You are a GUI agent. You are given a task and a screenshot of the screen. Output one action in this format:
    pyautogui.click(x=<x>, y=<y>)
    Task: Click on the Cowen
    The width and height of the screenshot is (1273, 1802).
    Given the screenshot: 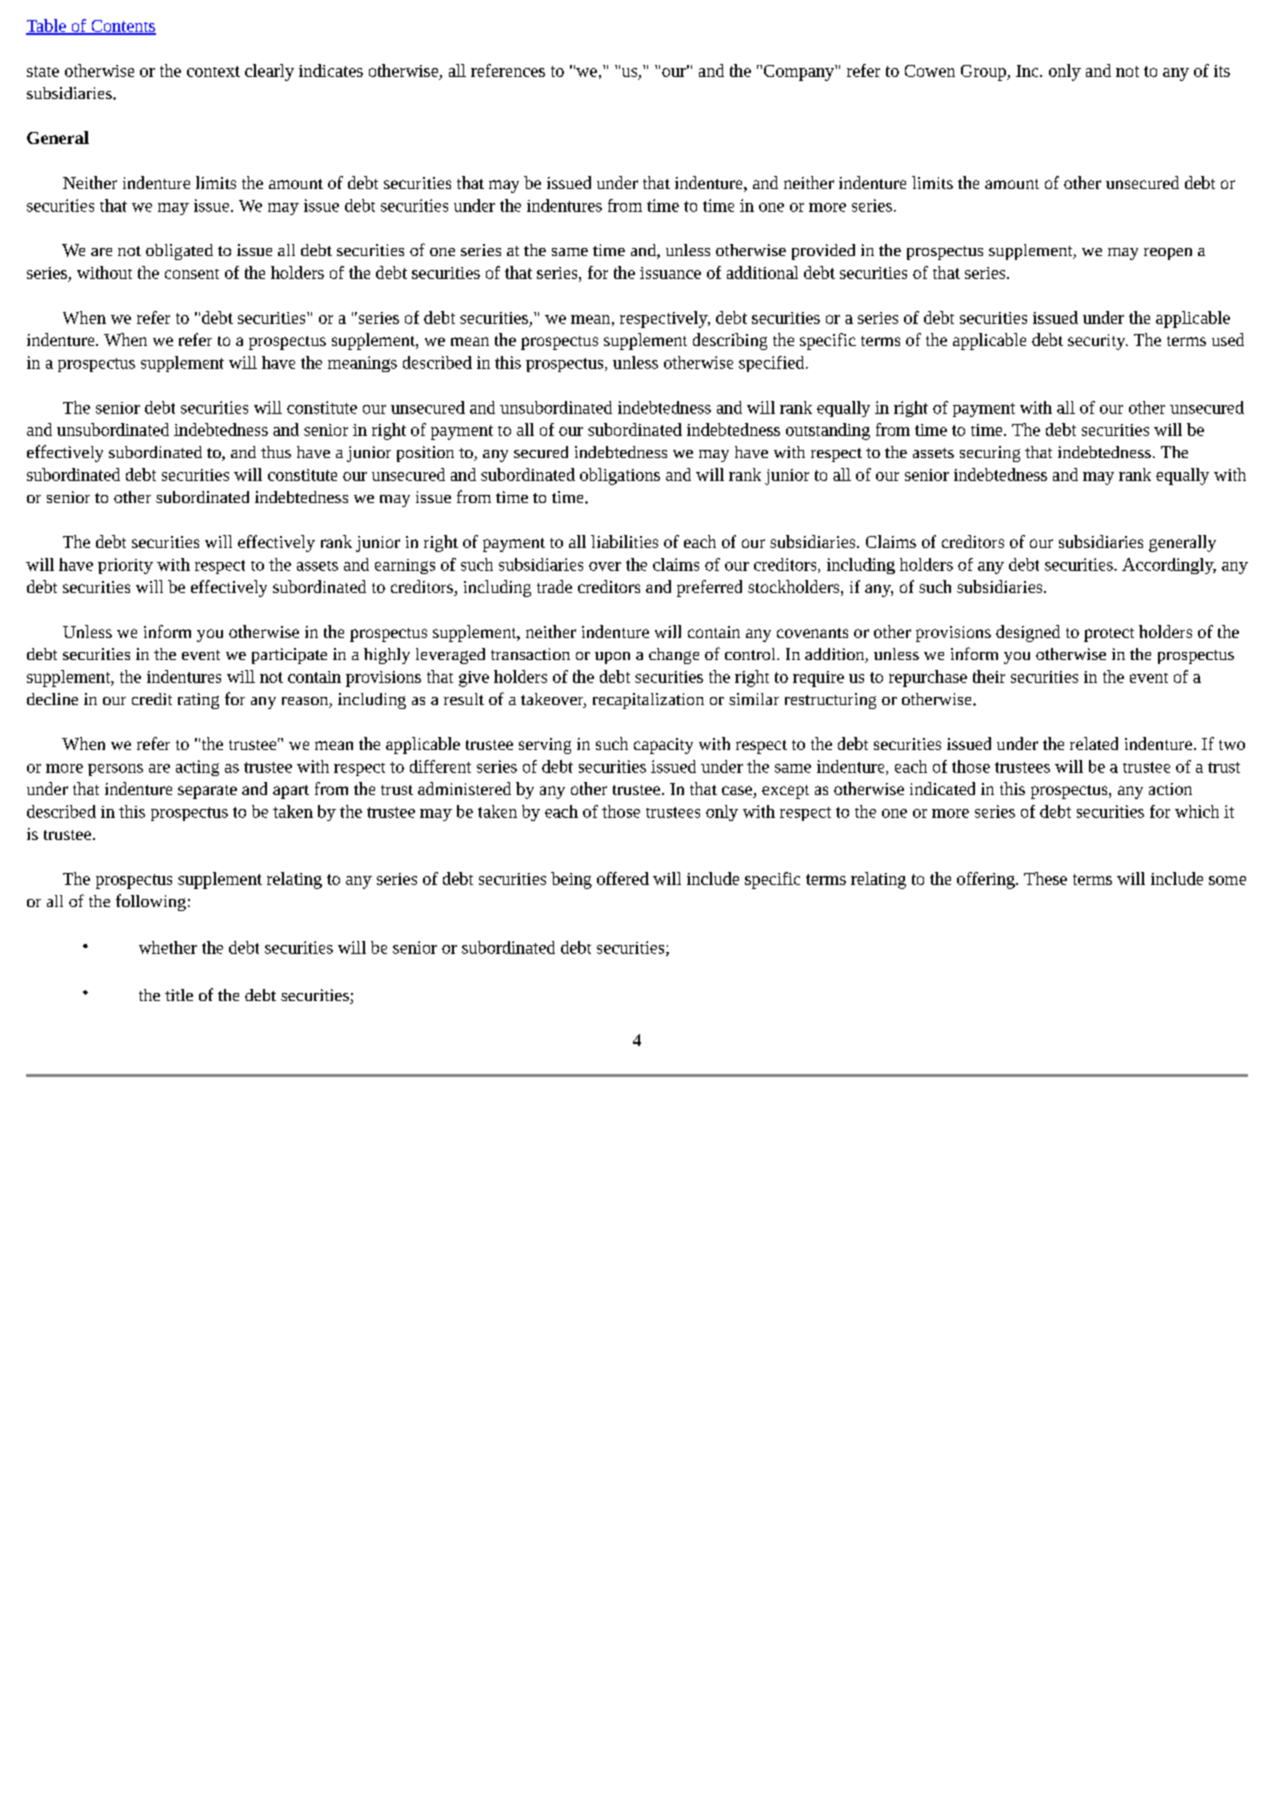 What is the action you would take?
    pyautogui.click(x=930, y=71)
